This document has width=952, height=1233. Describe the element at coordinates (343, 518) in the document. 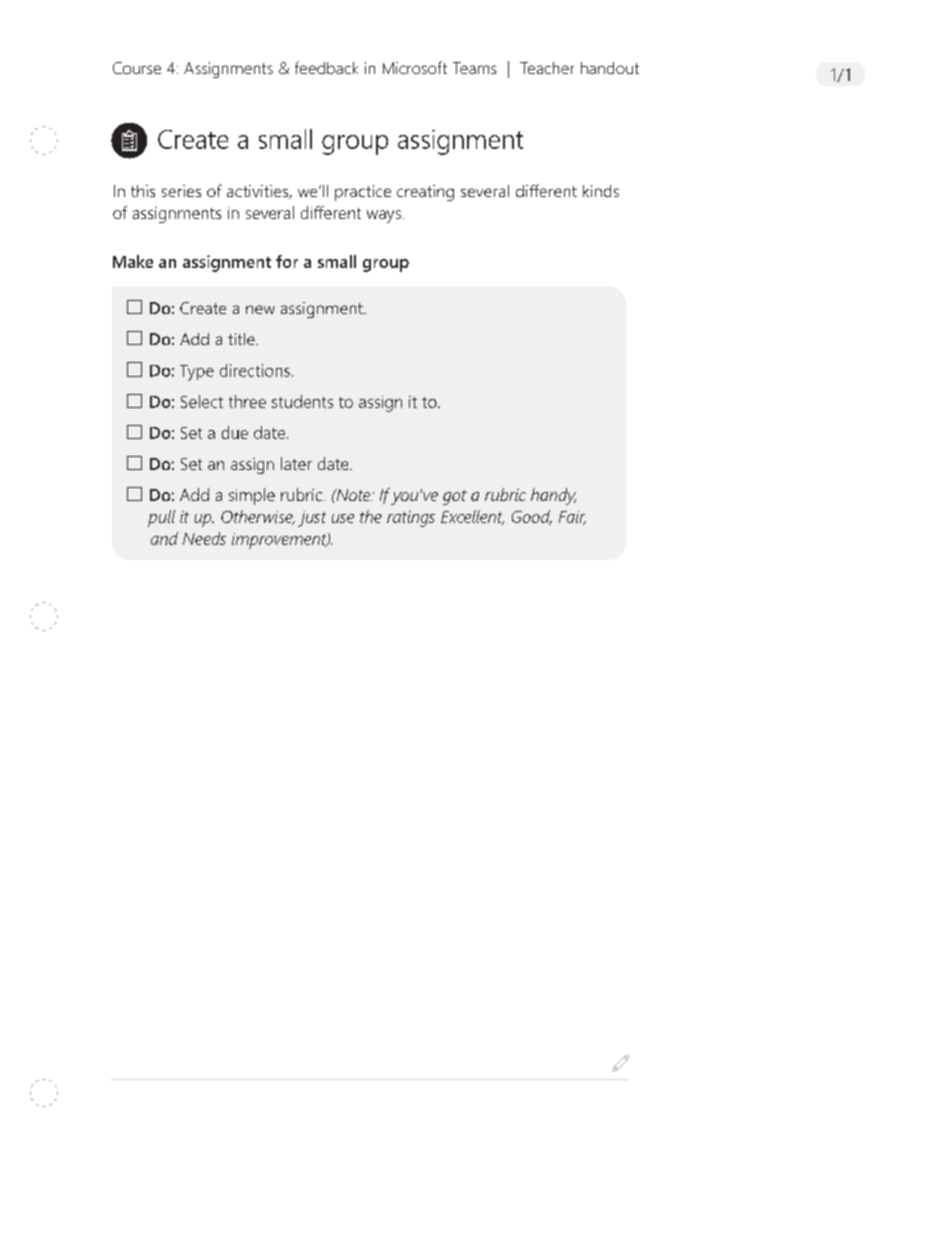

I see `use` at that location.
